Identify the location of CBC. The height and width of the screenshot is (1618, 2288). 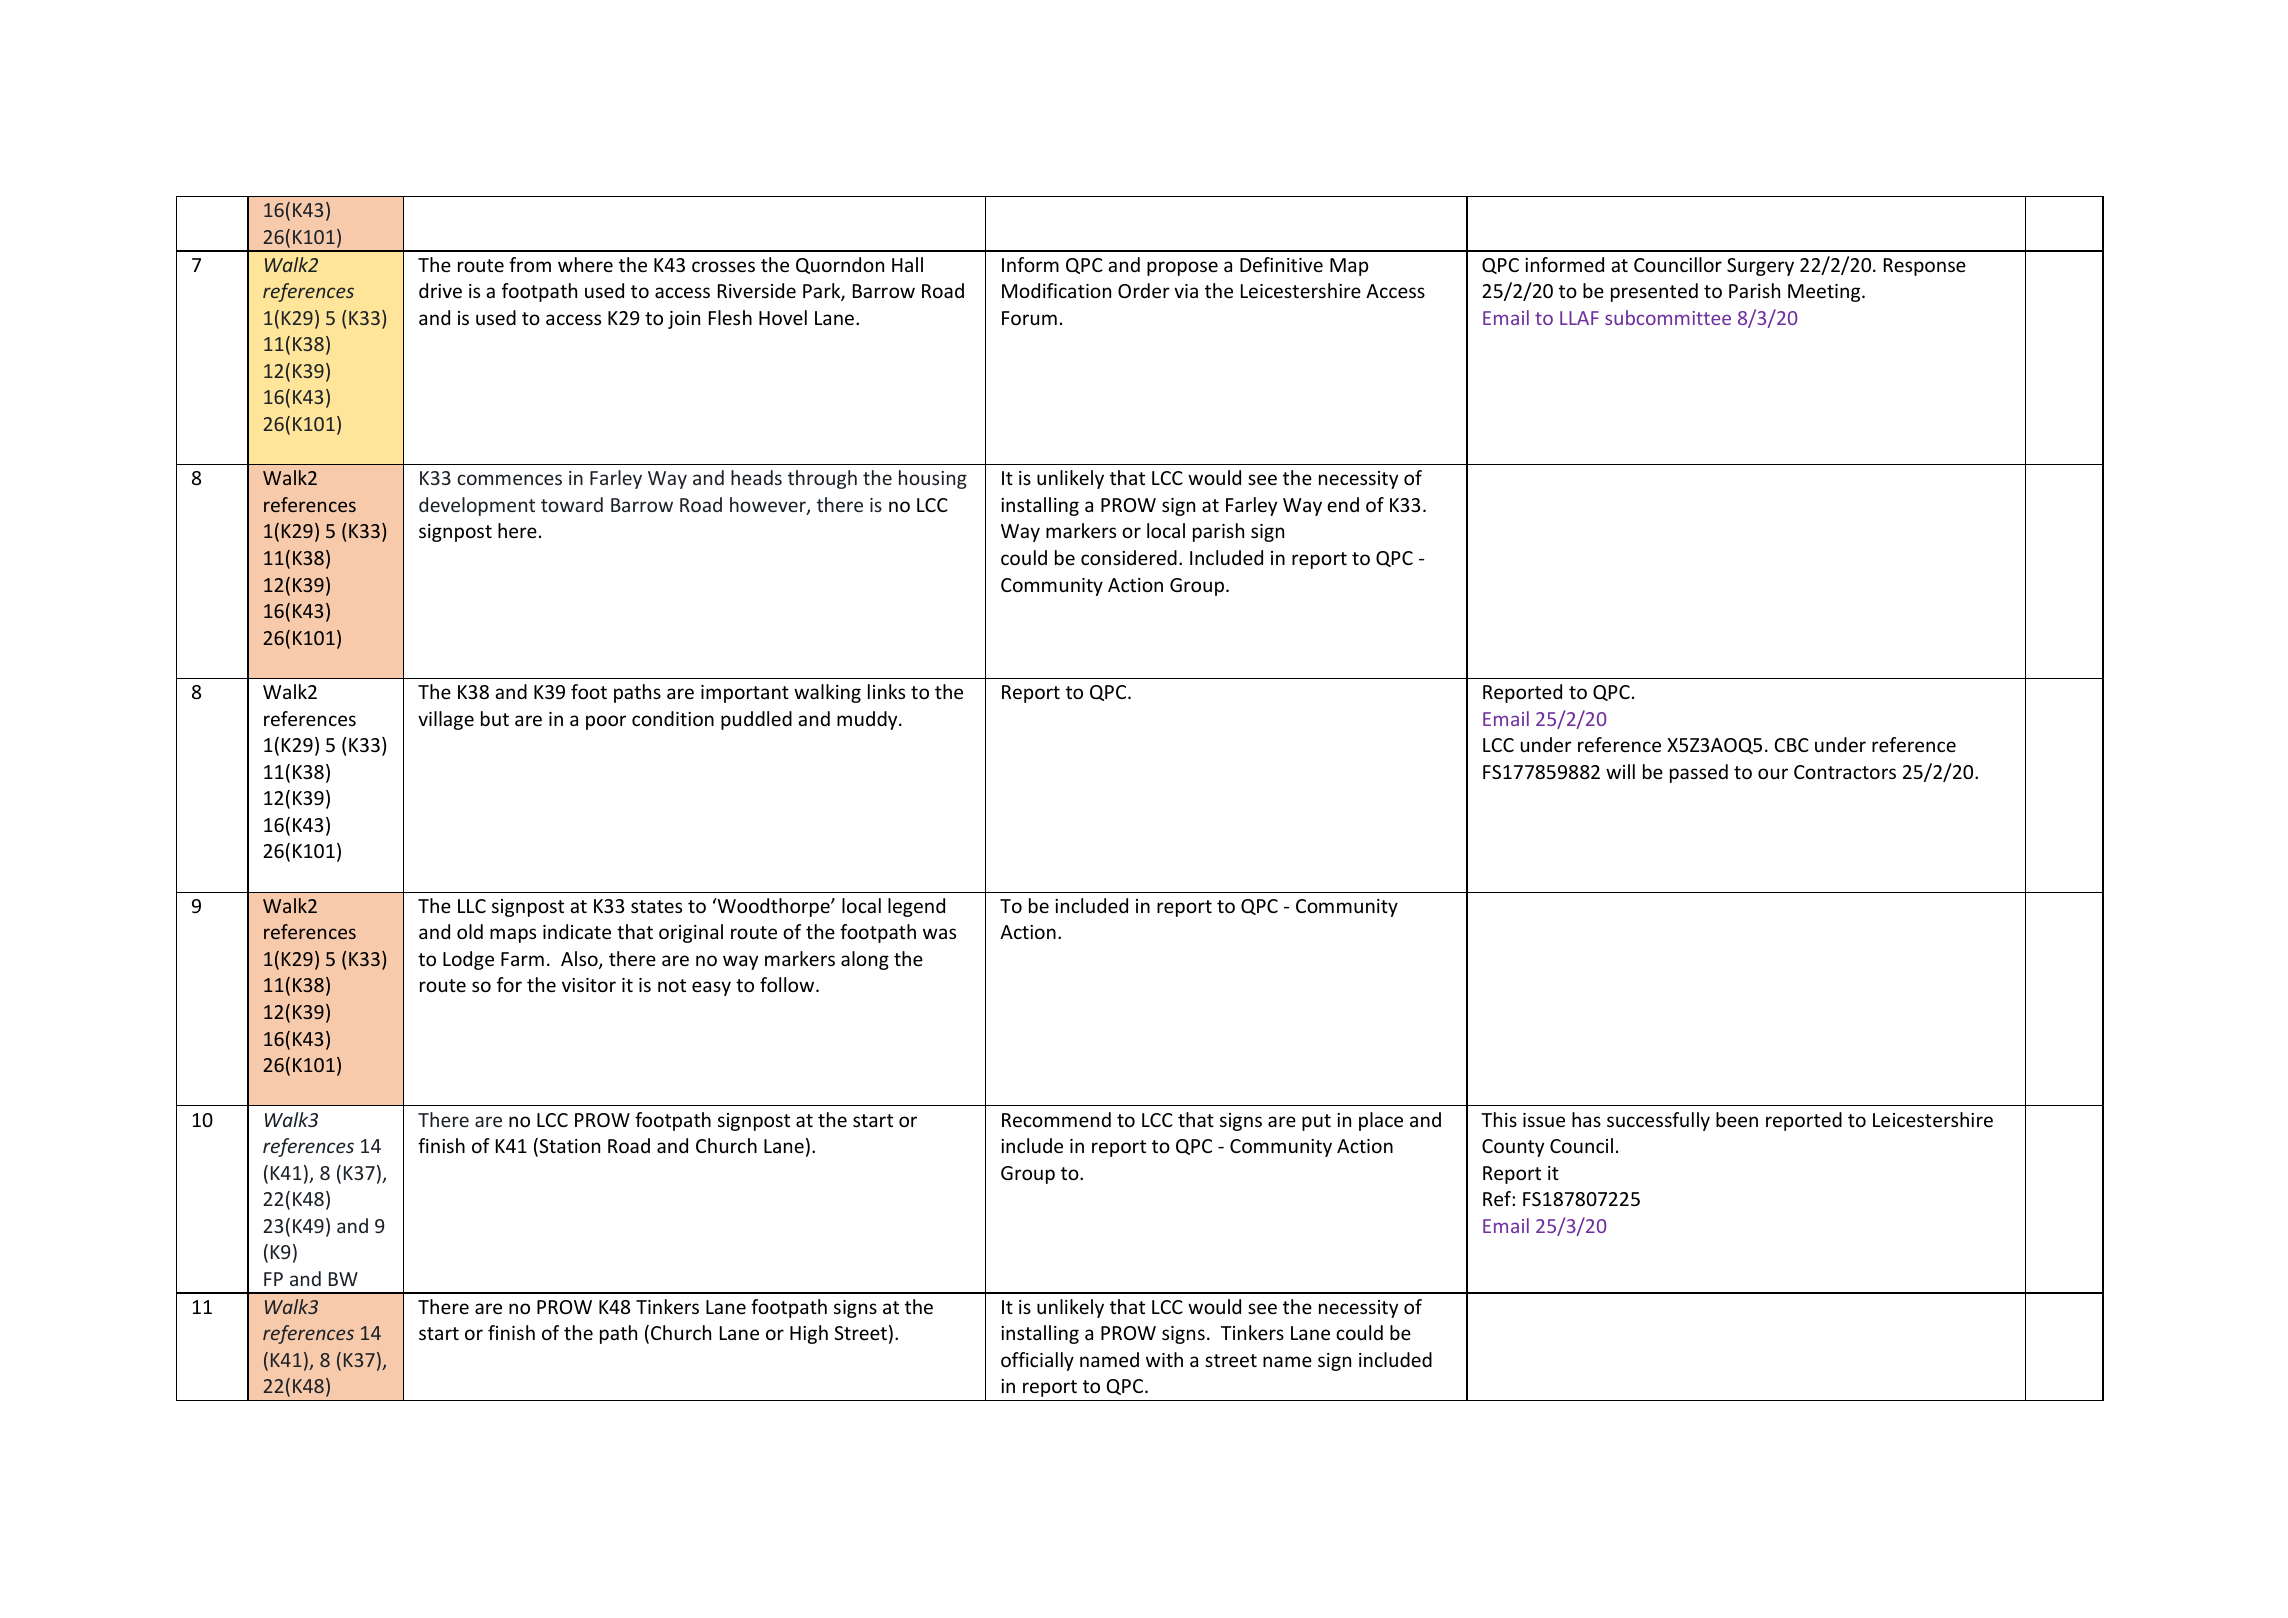
(1792, 745).
